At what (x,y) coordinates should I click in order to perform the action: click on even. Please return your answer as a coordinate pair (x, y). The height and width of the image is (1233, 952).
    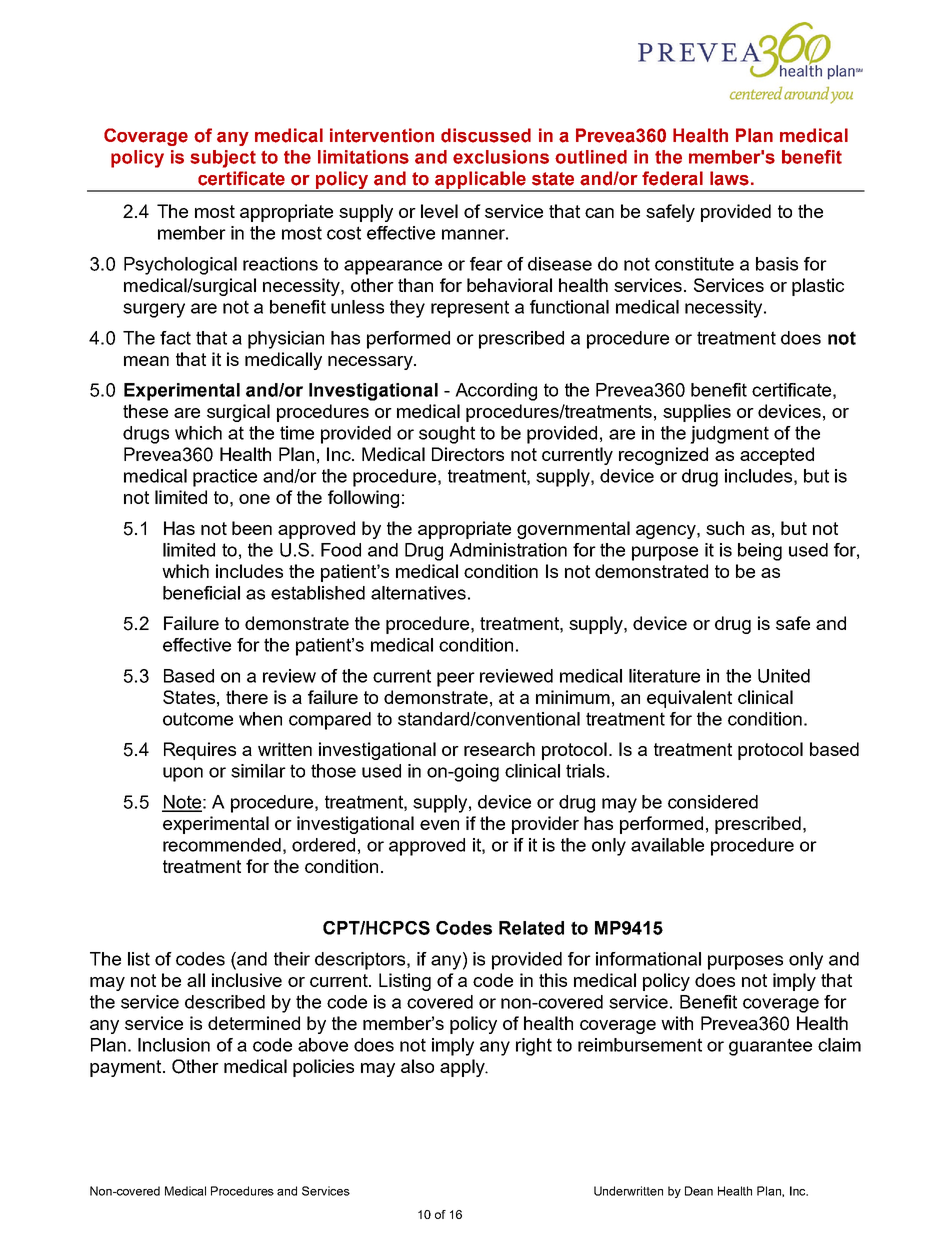
    Looking at the image, I should click on (439, 825).
